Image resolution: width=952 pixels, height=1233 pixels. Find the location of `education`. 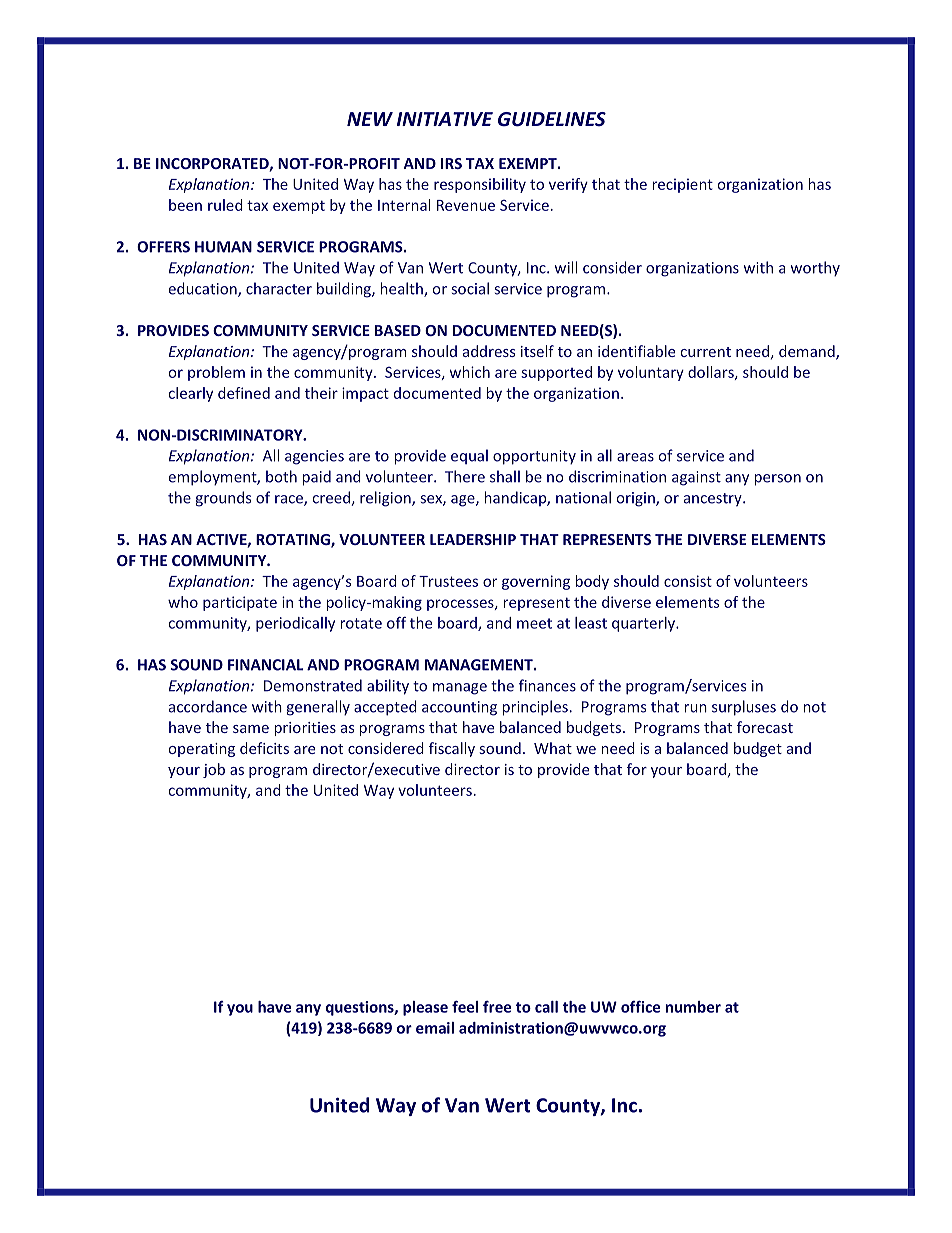

education is located at coordinates (204, 289).
